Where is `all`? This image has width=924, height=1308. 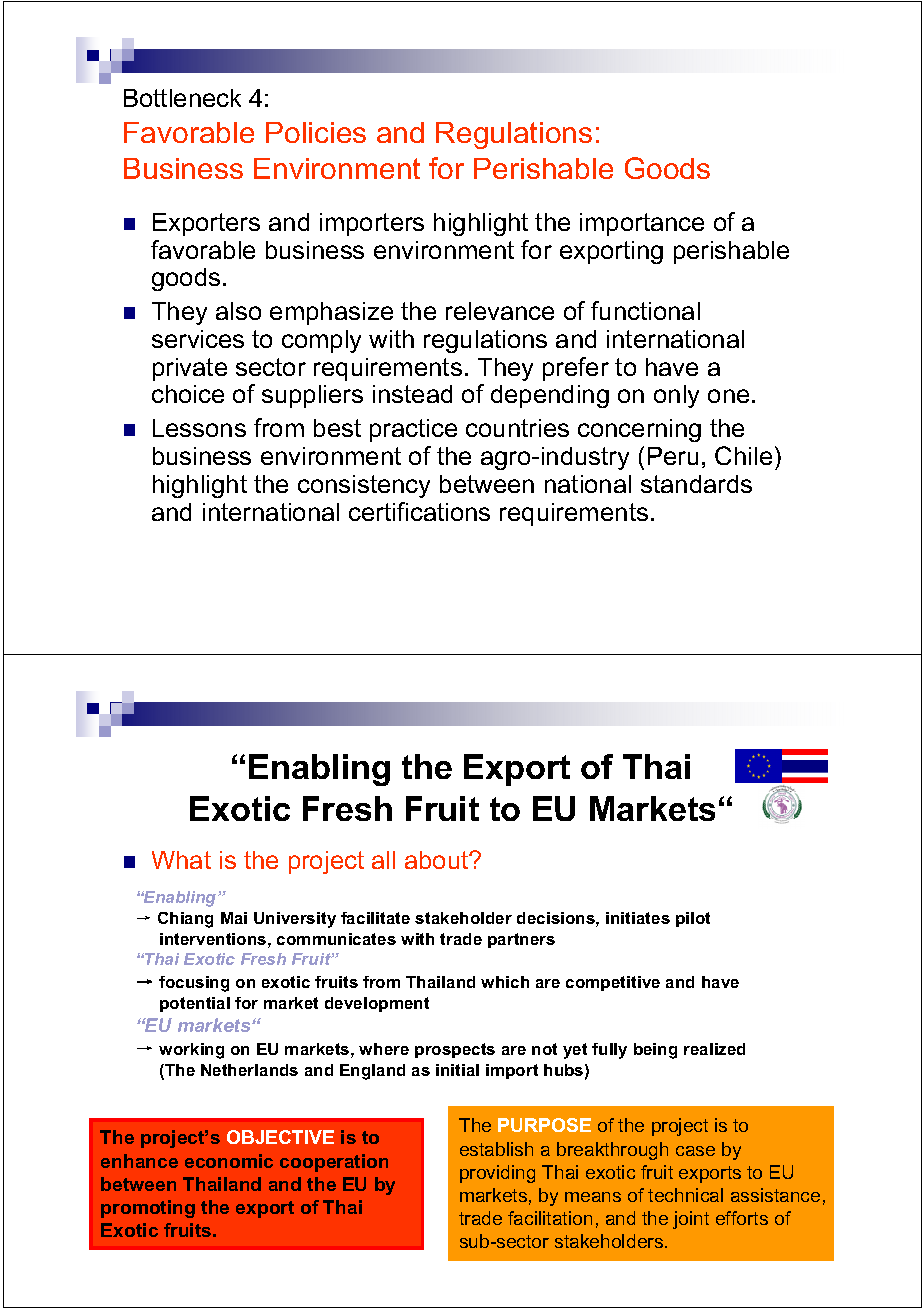 all is located at coordinates (383, 860).
